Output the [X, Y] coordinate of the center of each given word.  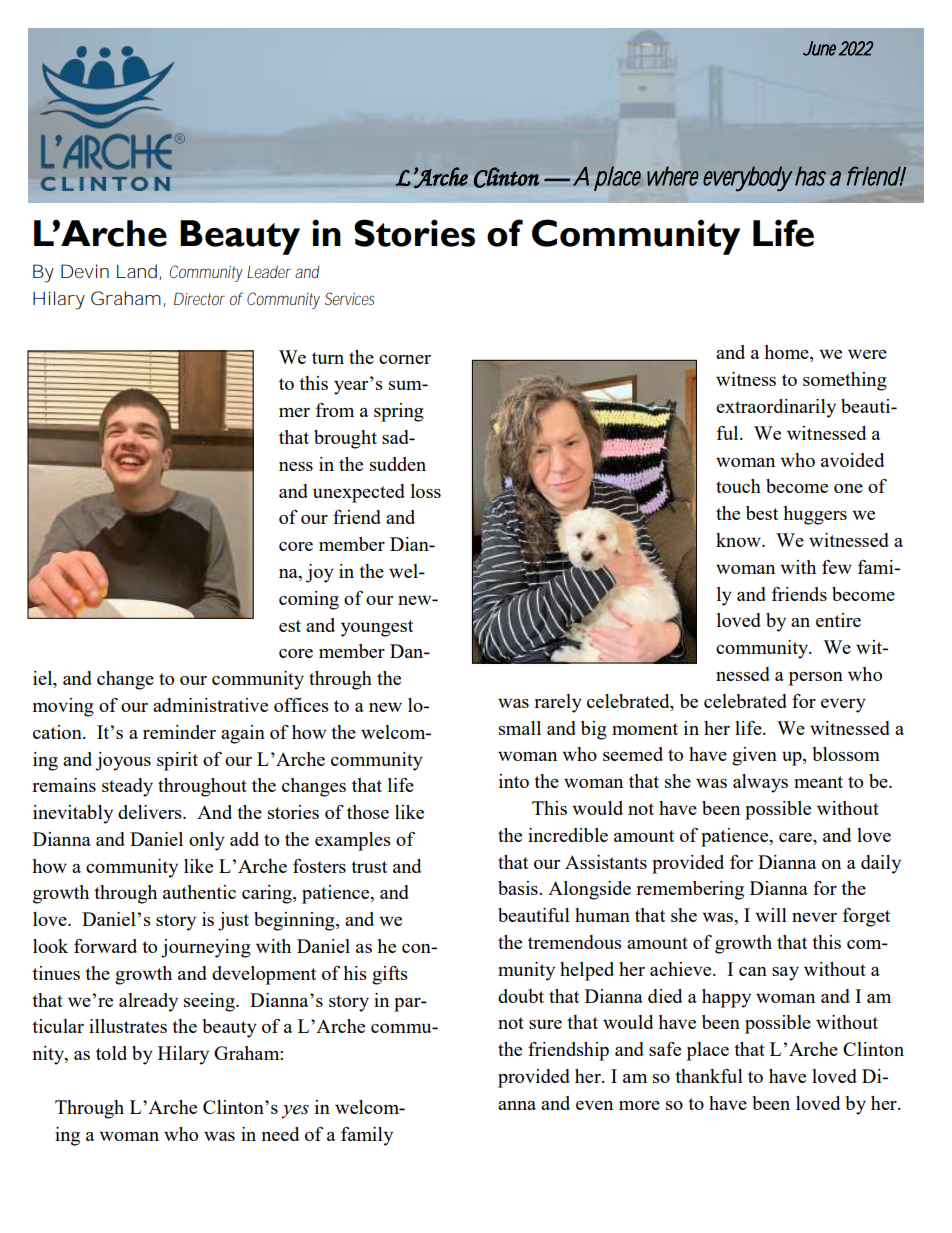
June [819, 48]
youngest [377, 628]
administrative [210, 705]
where [673, 176]
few [837, 567]
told [111, 1053]
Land [137, 271]
